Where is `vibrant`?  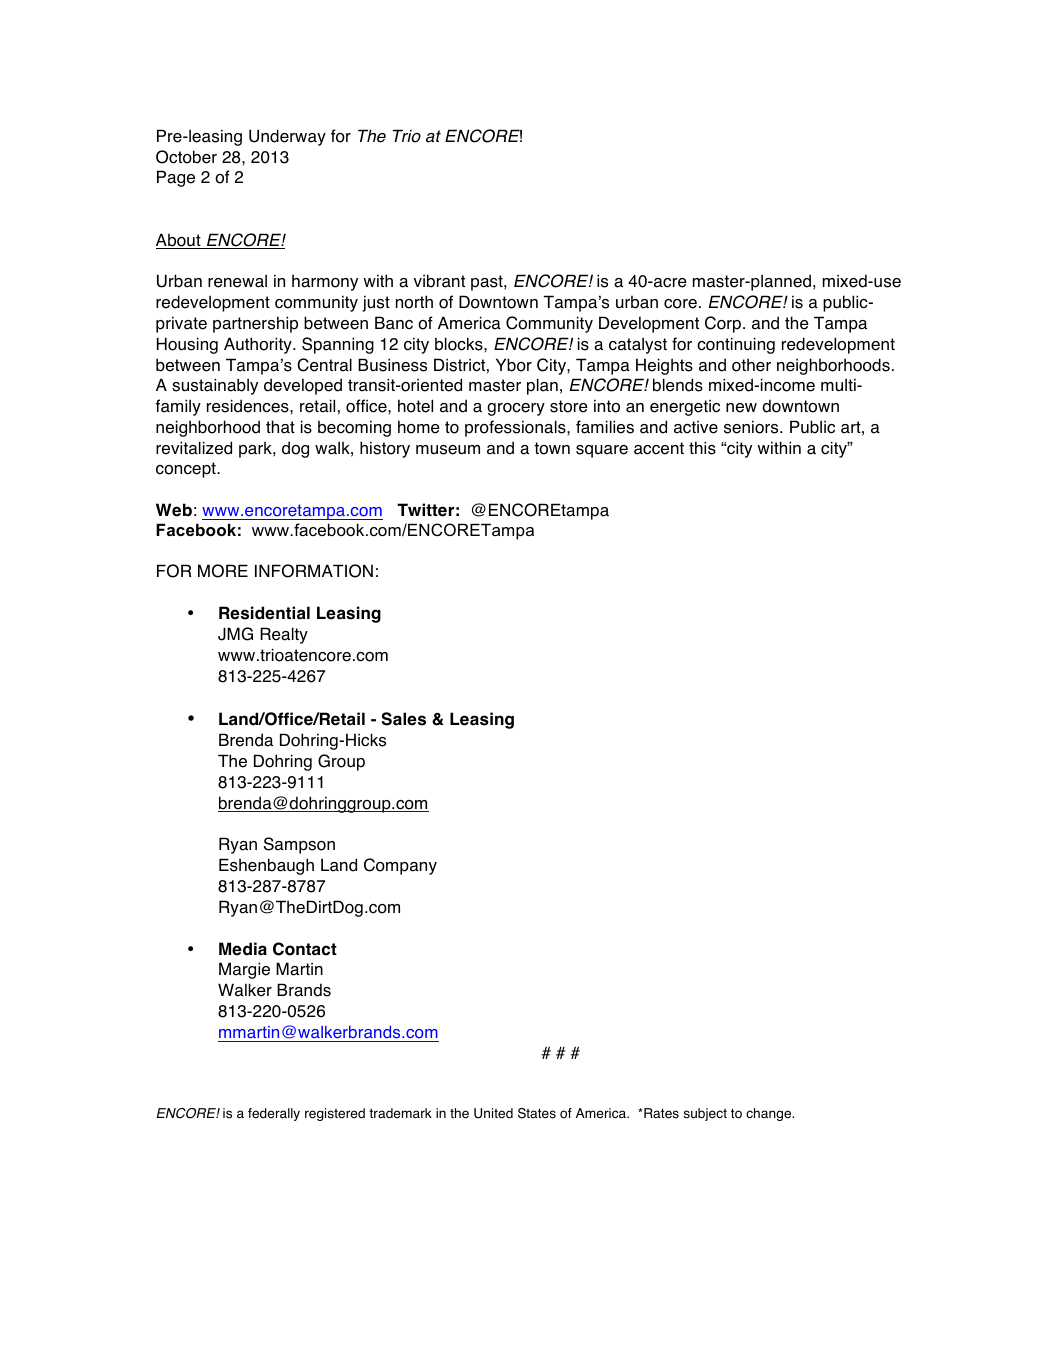 vibrant is located at coordinates (439, 281).
